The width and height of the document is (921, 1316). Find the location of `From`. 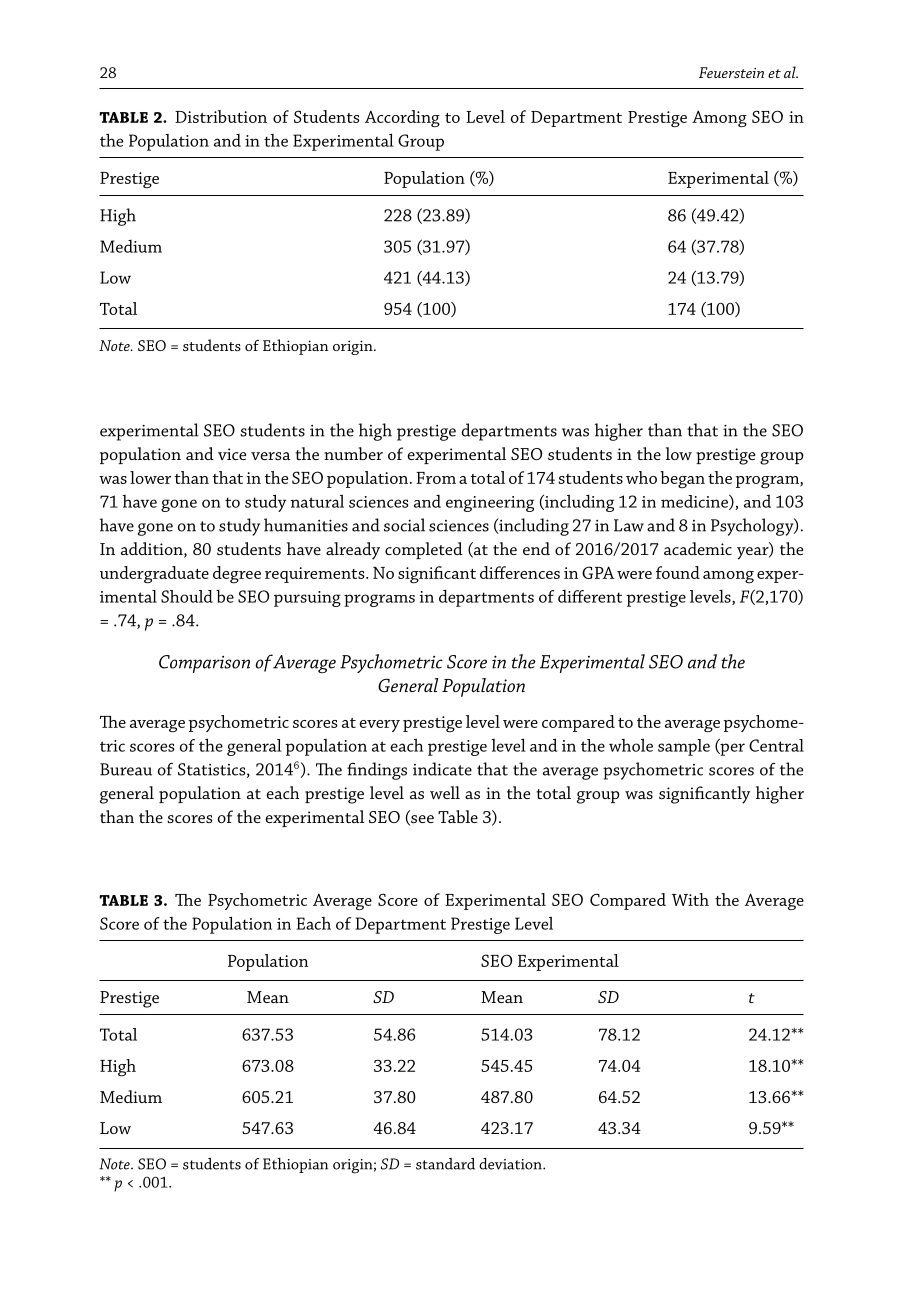

From is located at coordinates (436, 478).
